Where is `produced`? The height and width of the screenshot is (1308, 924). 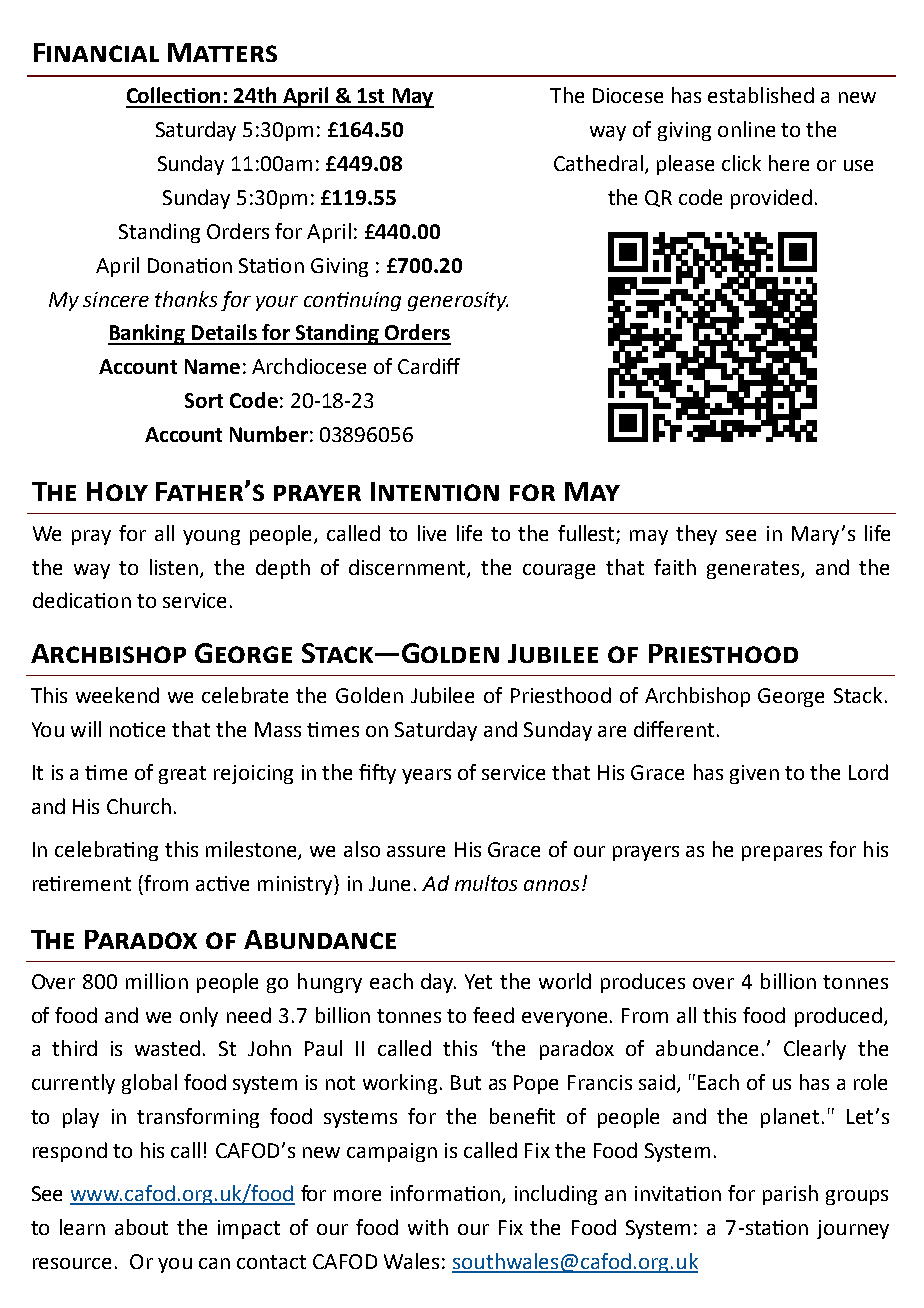
produced is located at coordinates (838, 1017).
